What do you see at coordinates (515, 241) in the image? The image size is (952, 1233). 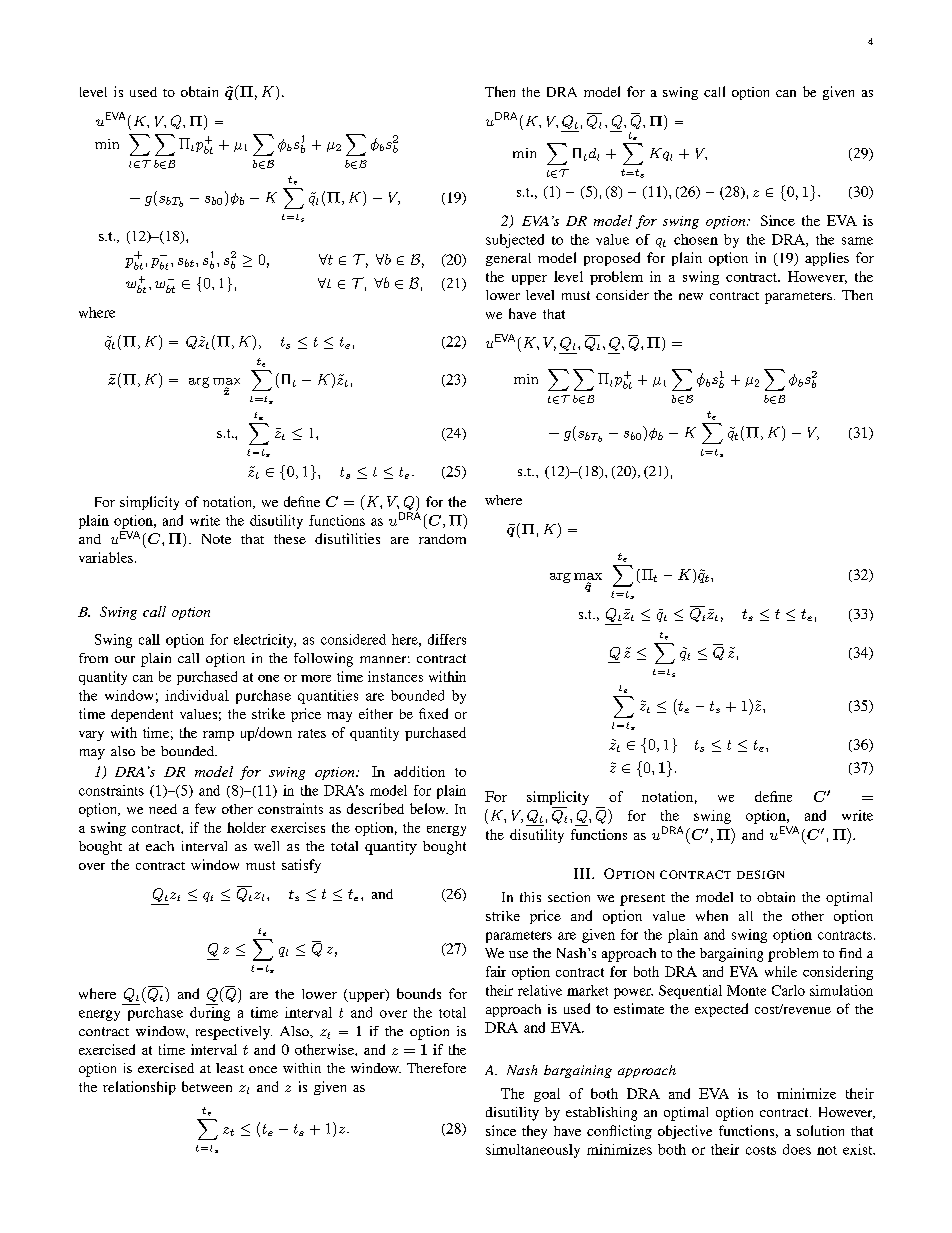 I see `subjected` at bounding box center [515, 241].
